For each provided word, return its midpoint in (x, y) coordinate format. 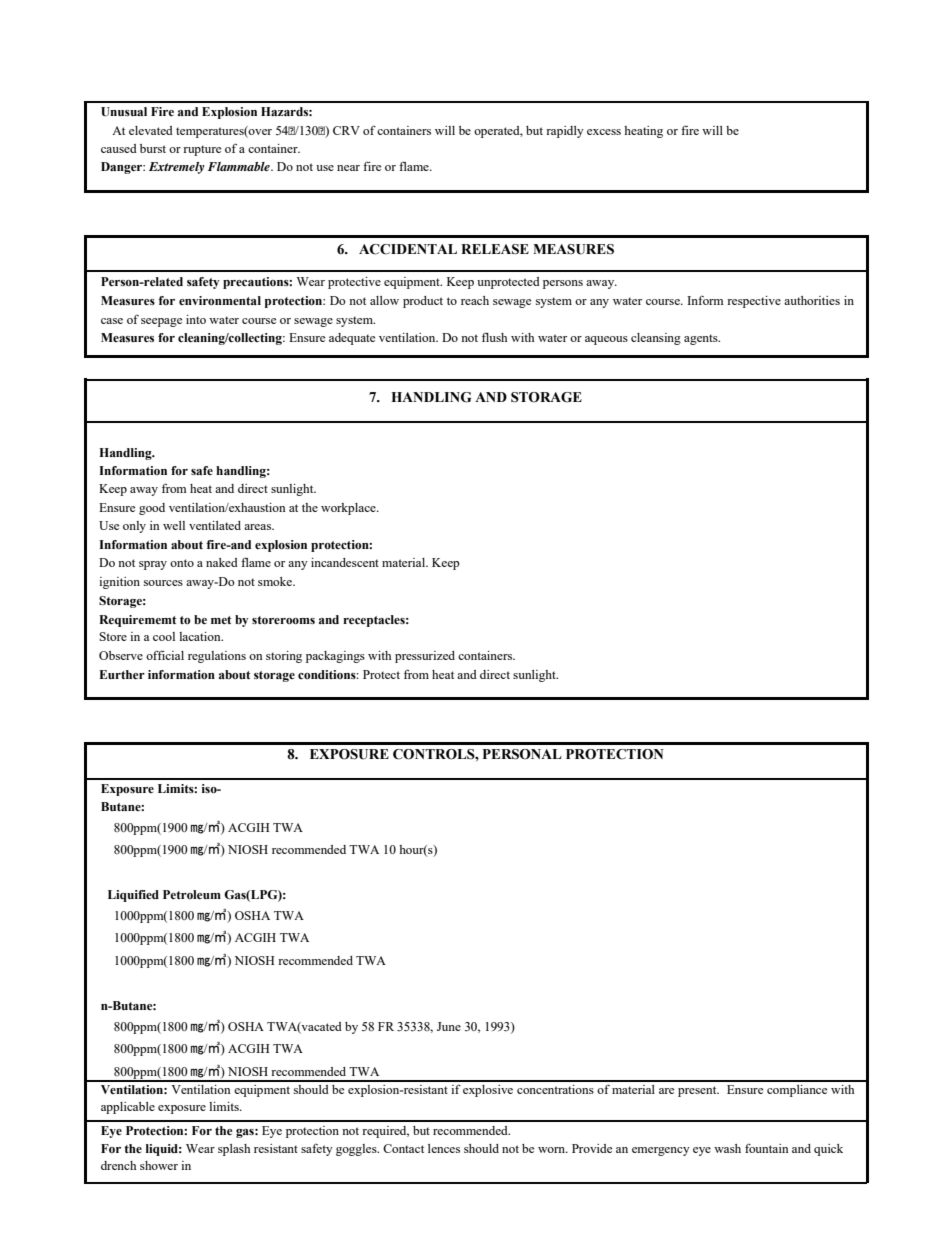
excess (604, 132)
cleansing (656, 339)
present (698, 1091)
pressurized (425, 657)
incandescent (345, 562)
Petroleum (192, 894)
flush (494, 337)
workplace (349, 509)
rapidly (565, 132)
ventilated (215, 525)
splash (234, 1150)
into (196, 319)
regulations (217, 657)
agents (702, 339)
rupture (202, 150)
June (449, 1026)
